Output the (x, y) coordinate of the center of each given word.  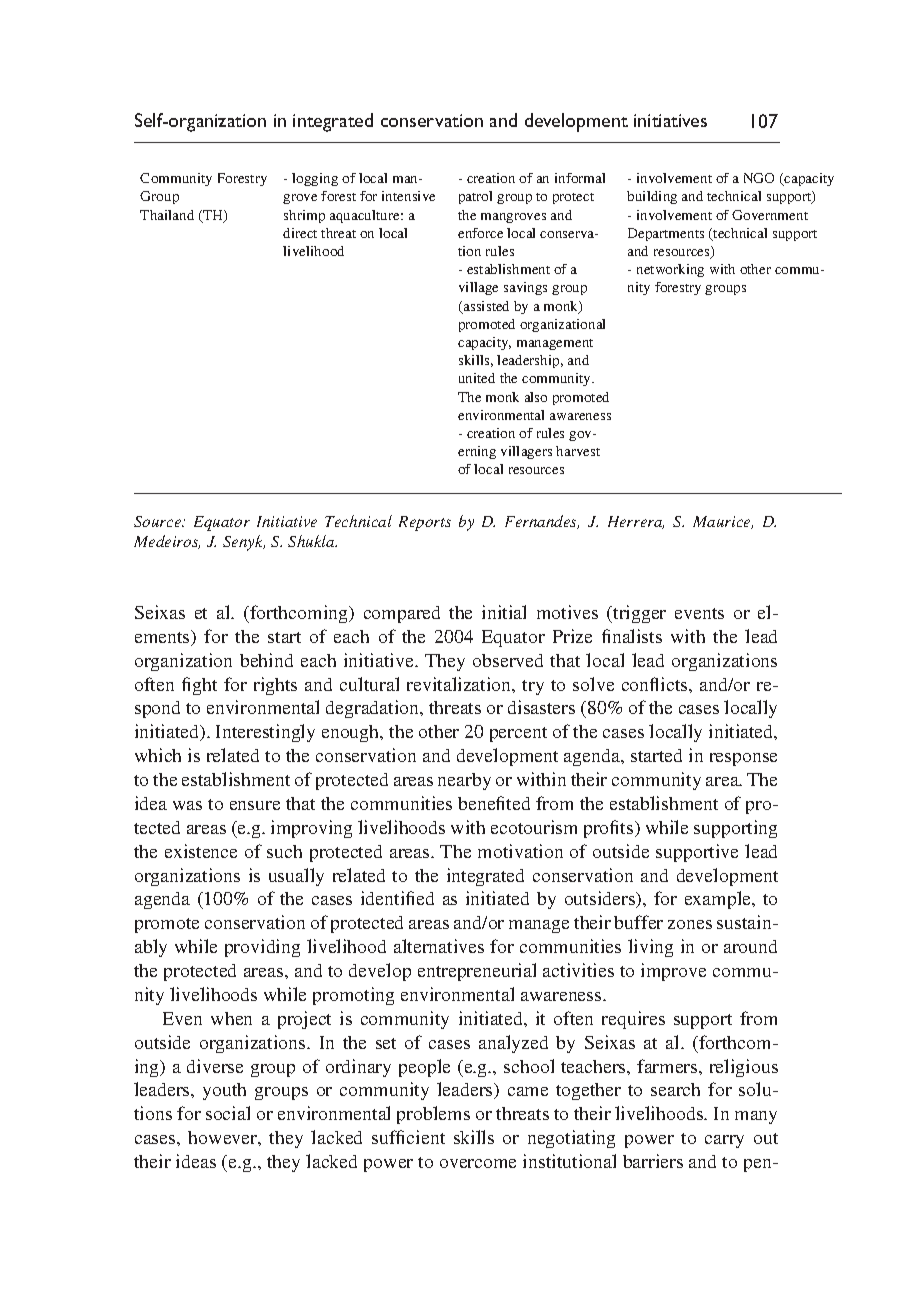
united (477, 378)
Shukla (312, 541)
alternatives (439, 946)
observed (508, 660)
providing (262, 948)
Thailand (167, 215)
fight (199, 686)
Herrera (636, 522)
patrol (475, 197)
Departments (666, 234)
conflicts (656, 684)
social (228, 1113)
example (719, 900)
